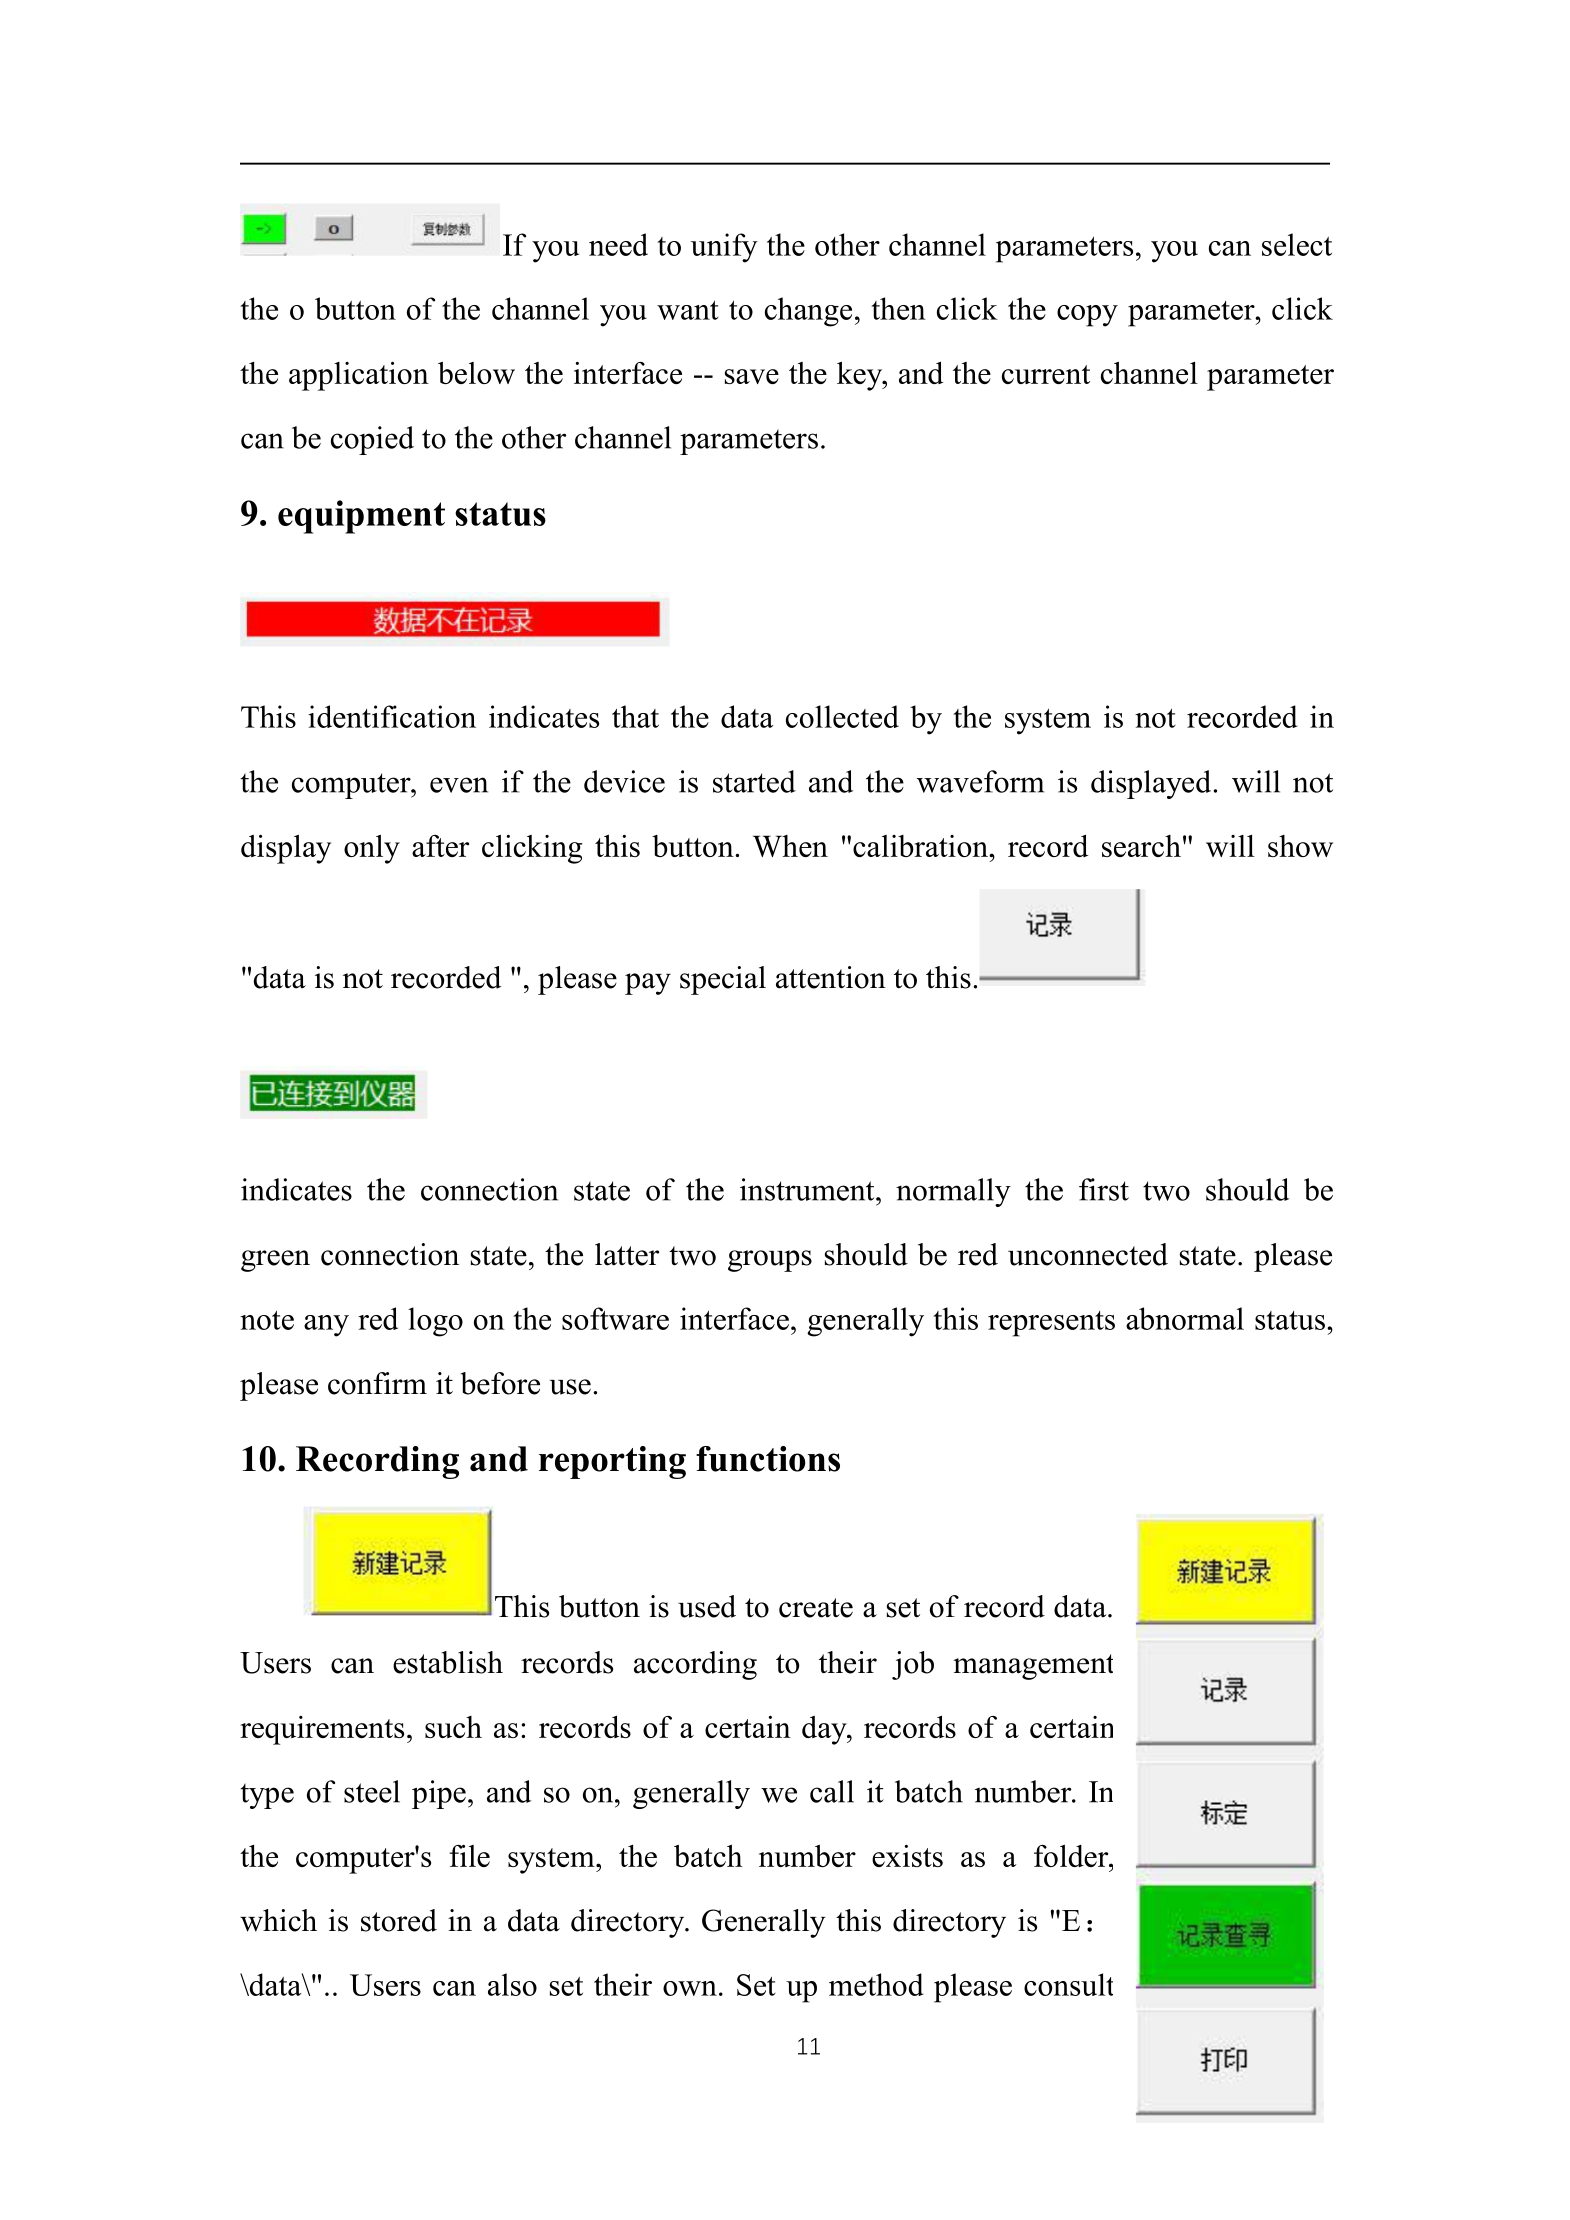  Describe the element at coordinates (359, 376) in the document. I see `application` at that location.
